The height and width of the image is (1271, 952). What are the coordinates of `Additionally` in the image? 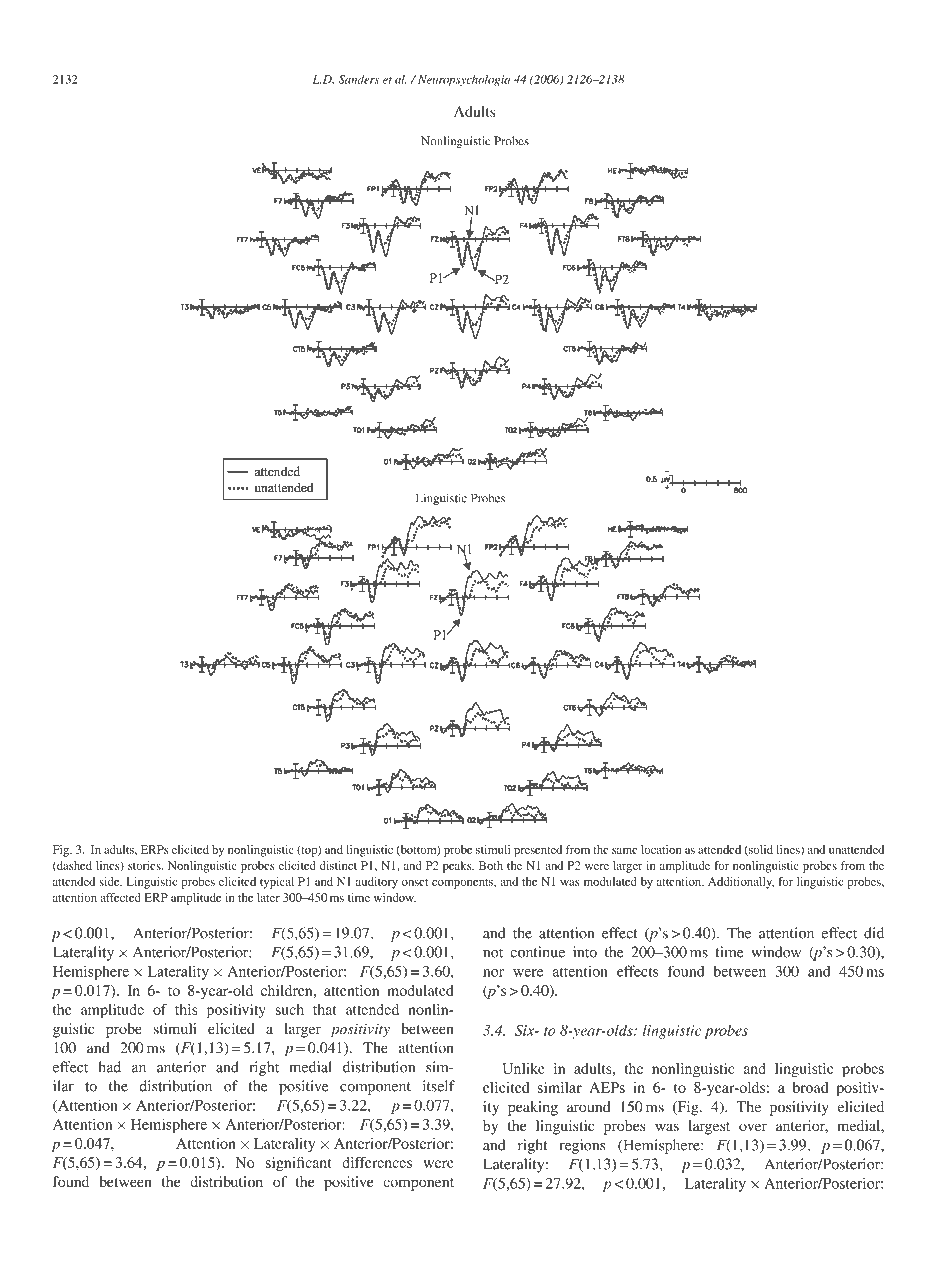 It's located at (741, 883).
